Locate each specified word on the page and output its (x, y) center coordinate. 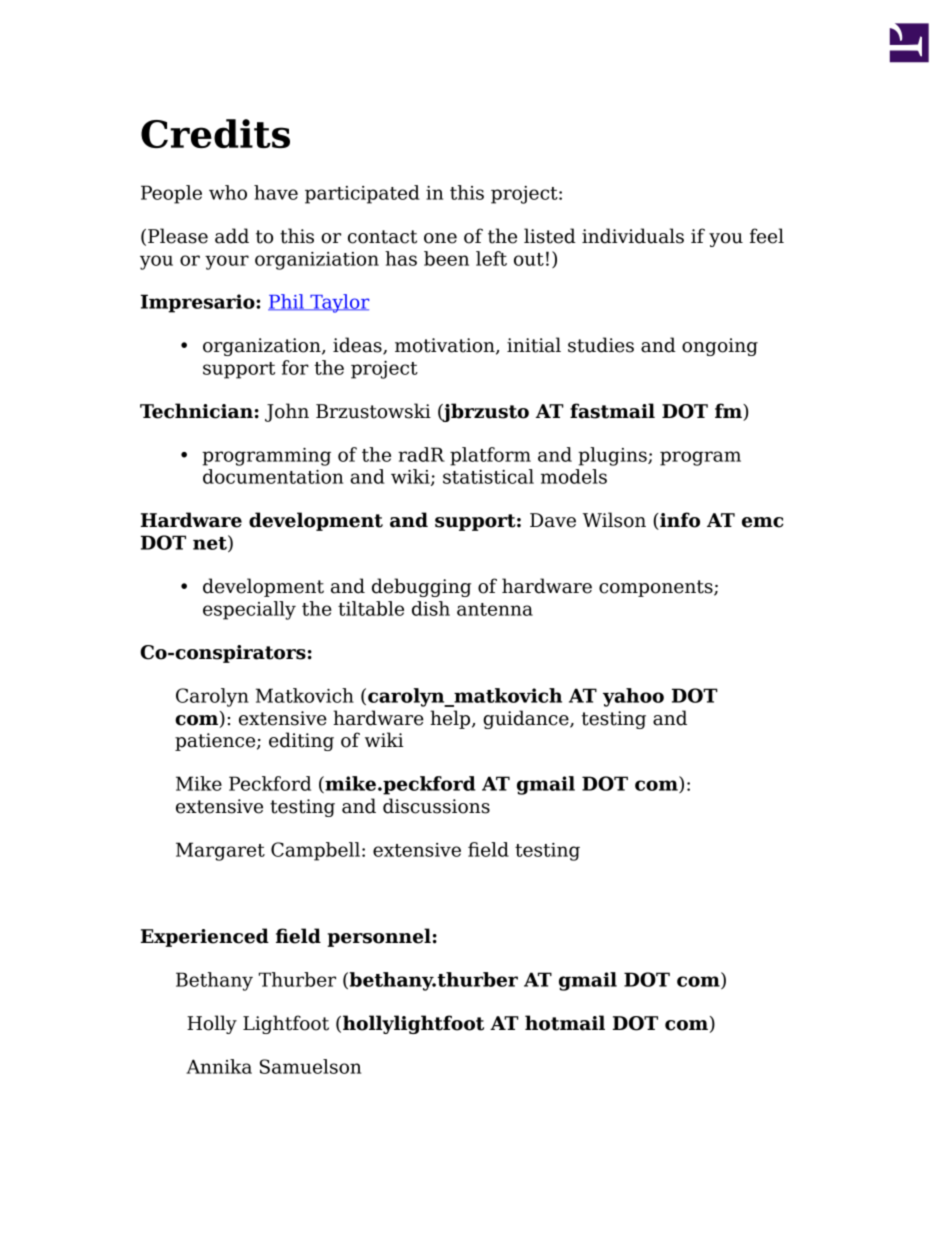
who (228, 192)
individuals (633, 236)
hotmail (565, 1023)
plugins (613, 456)
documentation (273, 476)
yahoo (633, 697)
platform (490, 456)
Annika (219, 1066)
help (451, 719)
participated (362, 194)
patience (216, 742)
